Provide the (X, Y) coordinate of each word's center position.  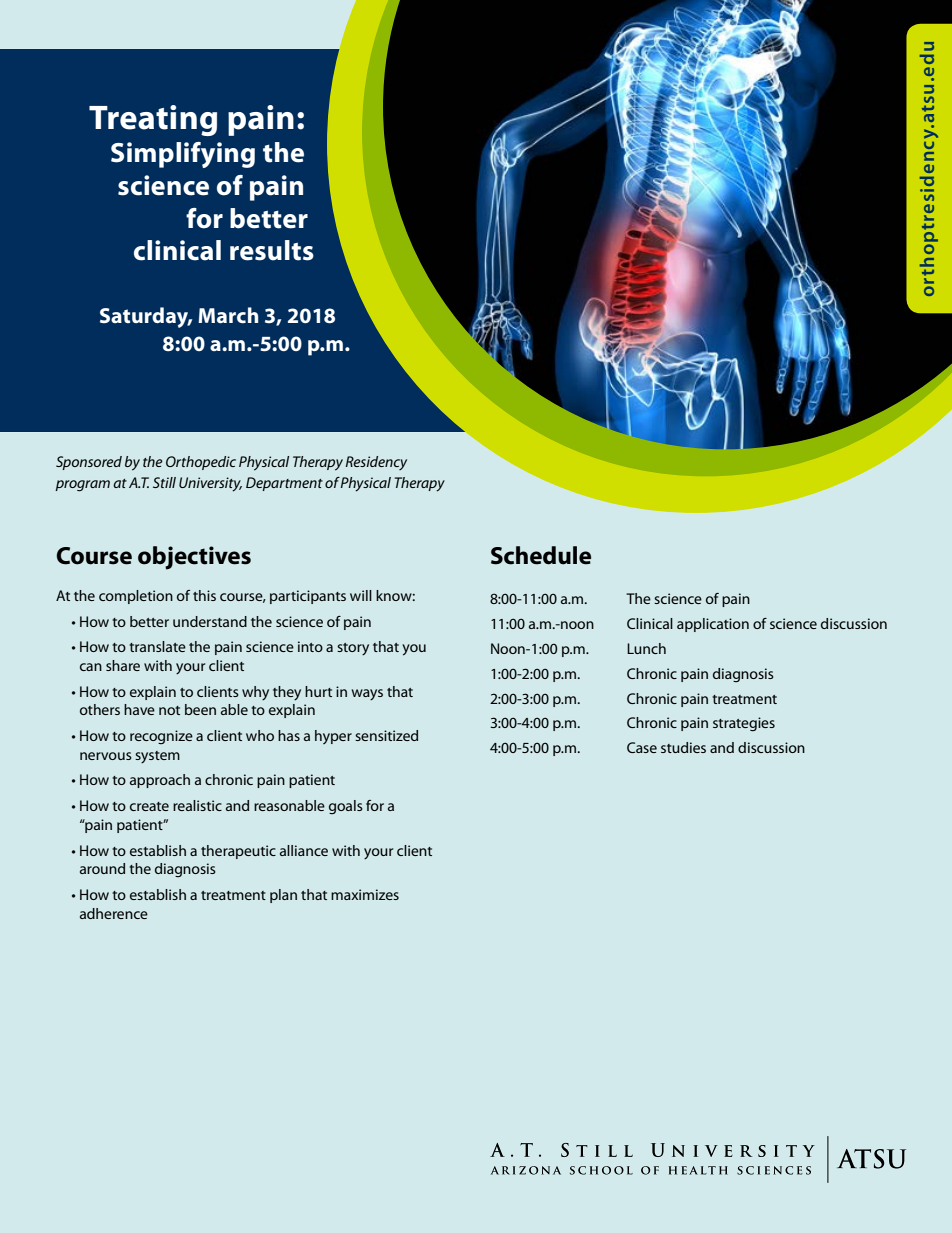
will (361, 595)
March (228, 315)
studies (683, 747)
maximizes (365, 894)
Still (164, 482)
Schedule (541, 555)
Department (284, 484)
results (272, 250)
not (169, 710)
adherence (114, 913)
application (713, 625)
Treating (153, 120)
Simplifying (183, 155)
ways (367, 695)
